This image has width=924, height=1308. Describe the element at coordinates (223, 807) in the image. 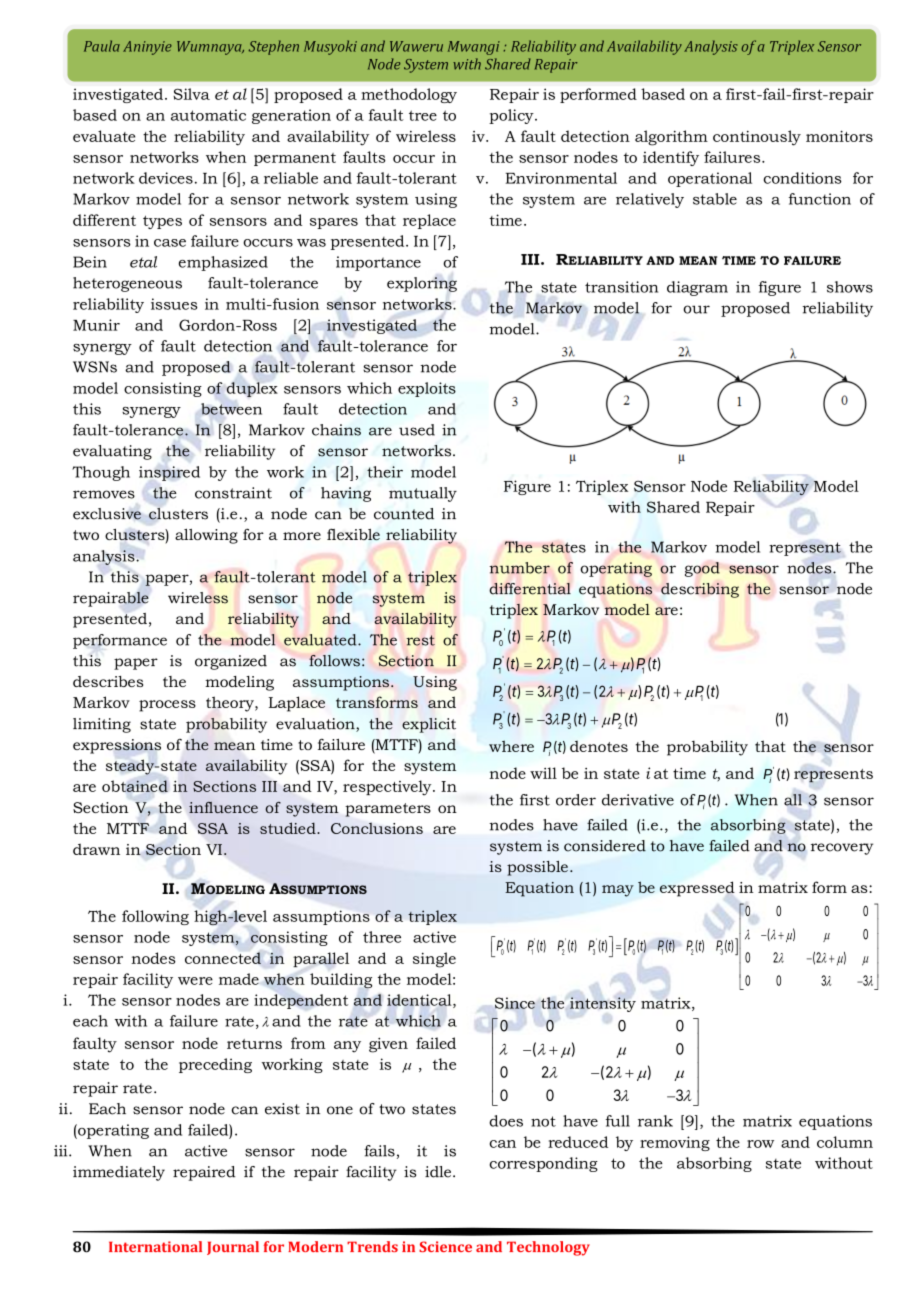

I see `influence` at that location.
